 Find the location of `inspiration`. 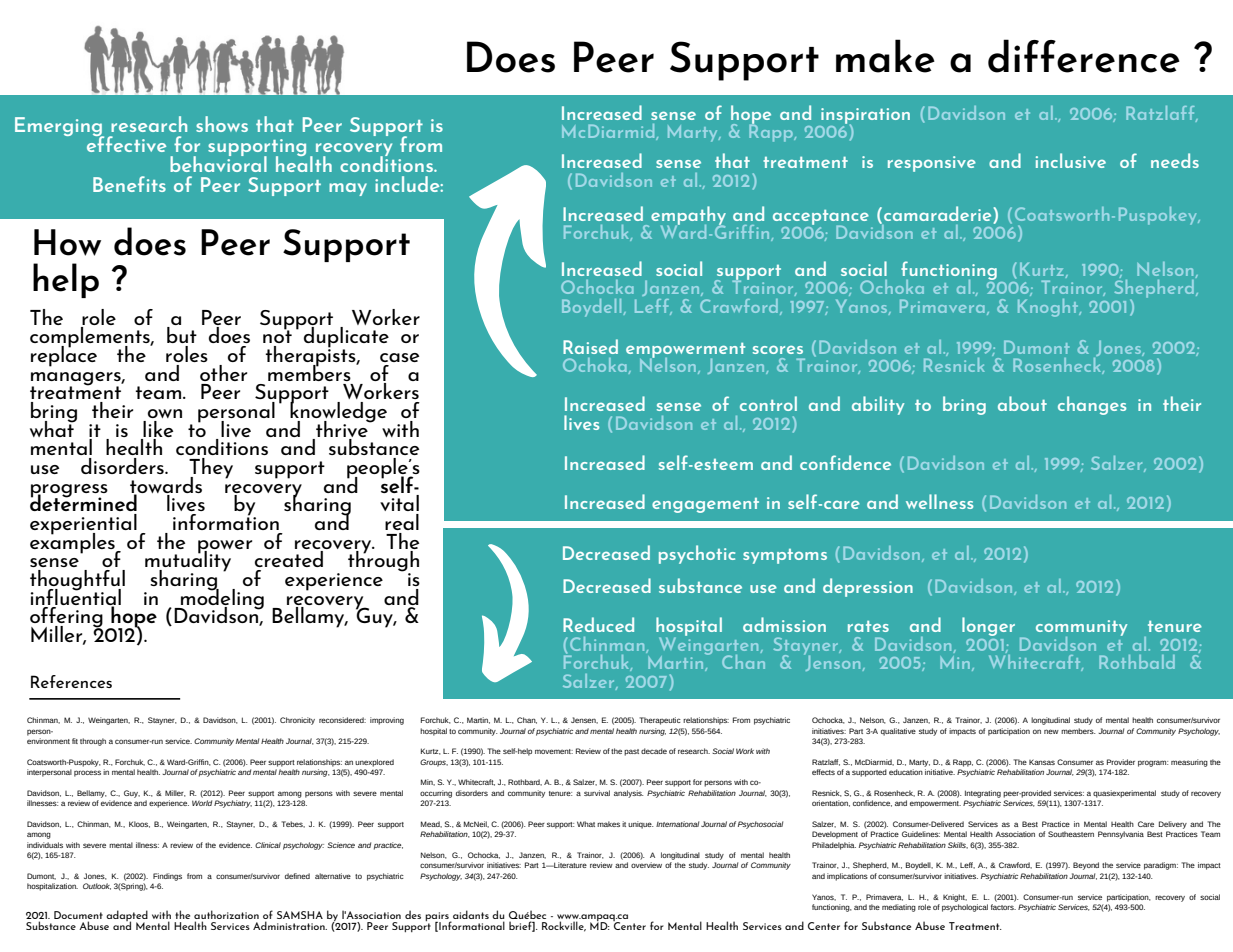

inspiration is located at coordinates (865, 117).
